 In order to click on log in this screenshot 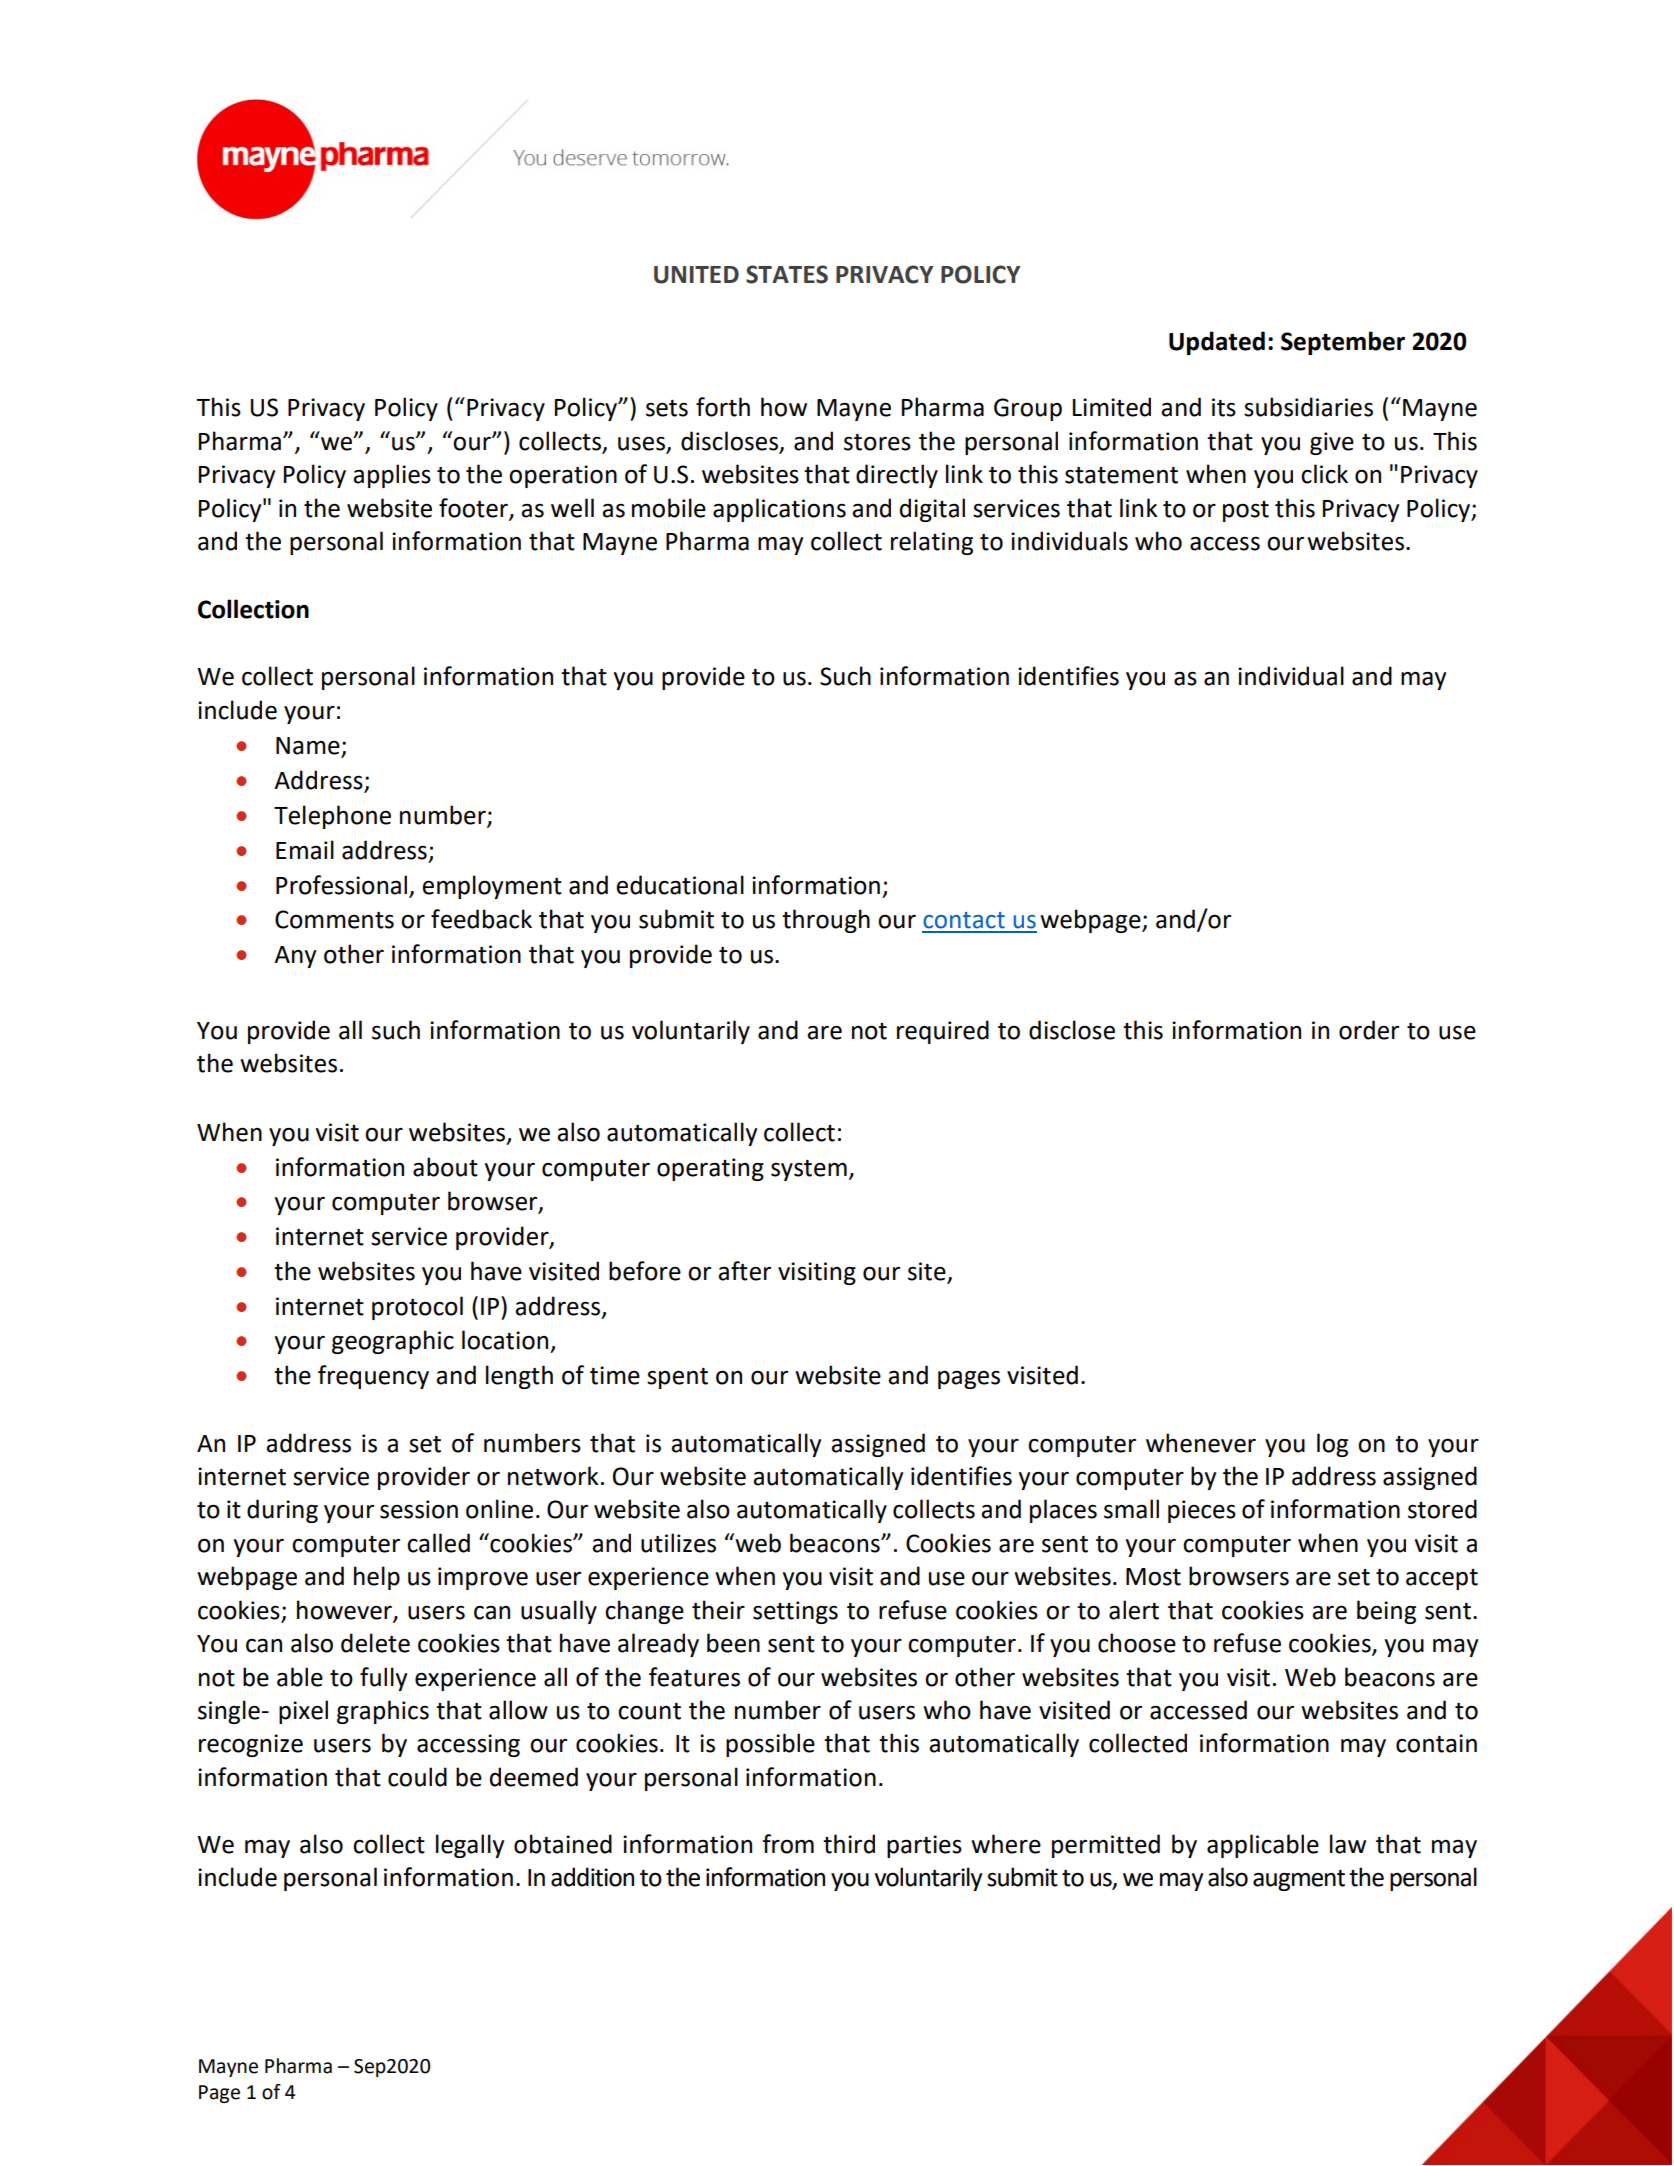, I will do `click(1332, 1445)`.
